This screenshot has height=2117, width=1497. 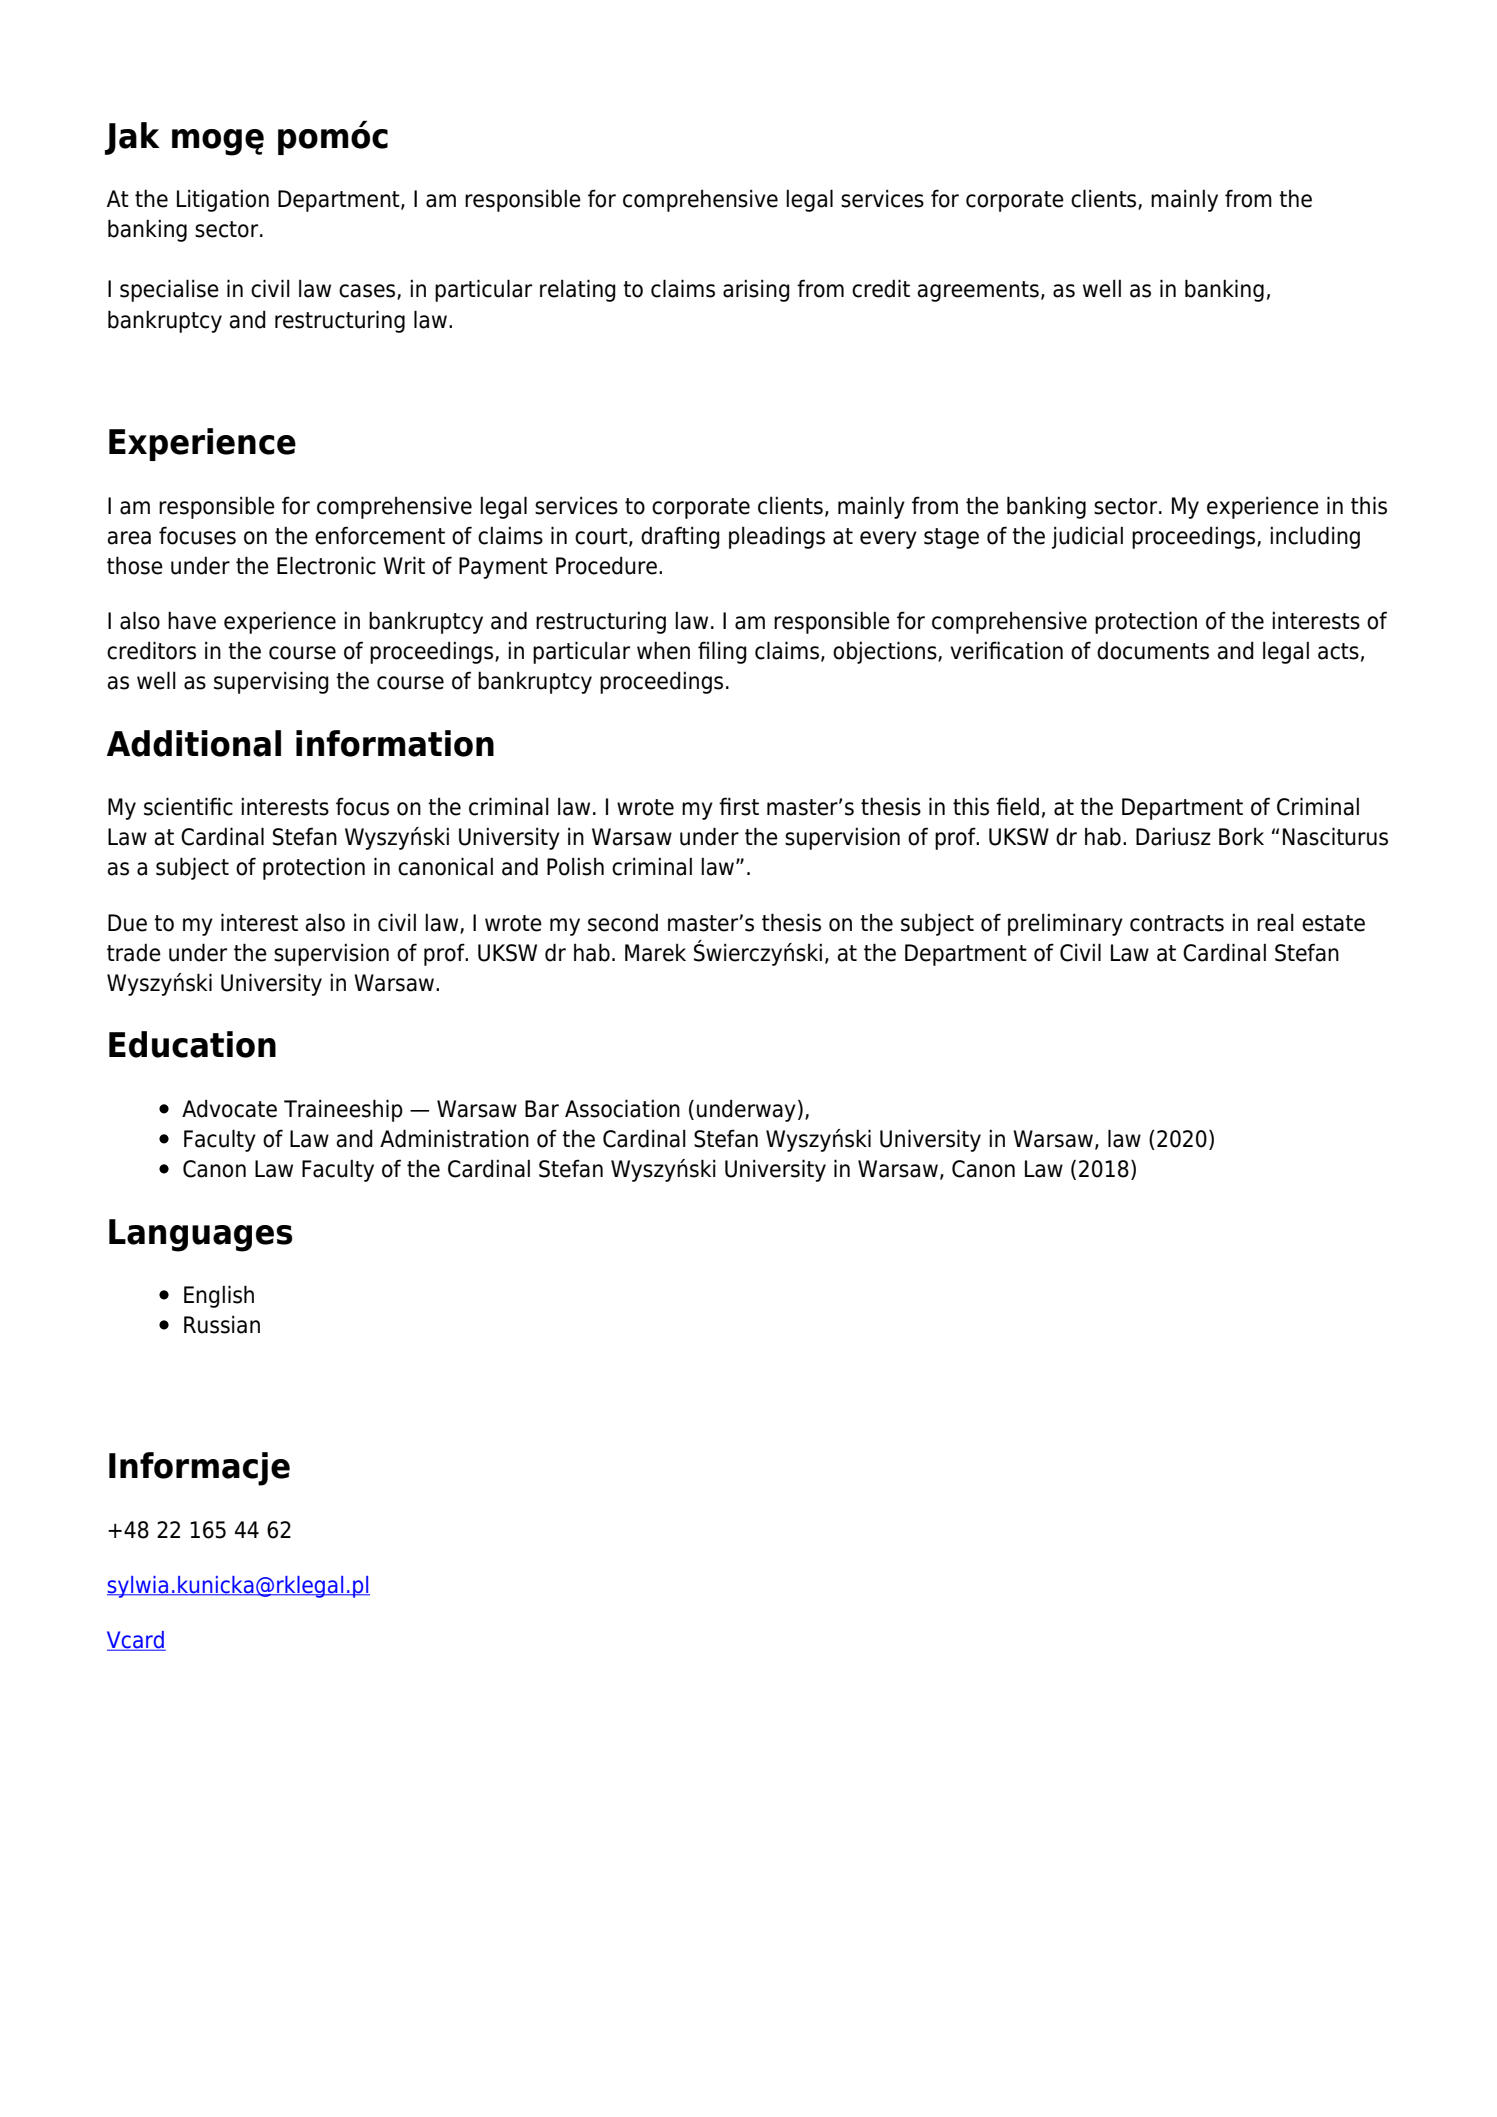 I want to click on supervising, so click(x=271, y=682).
